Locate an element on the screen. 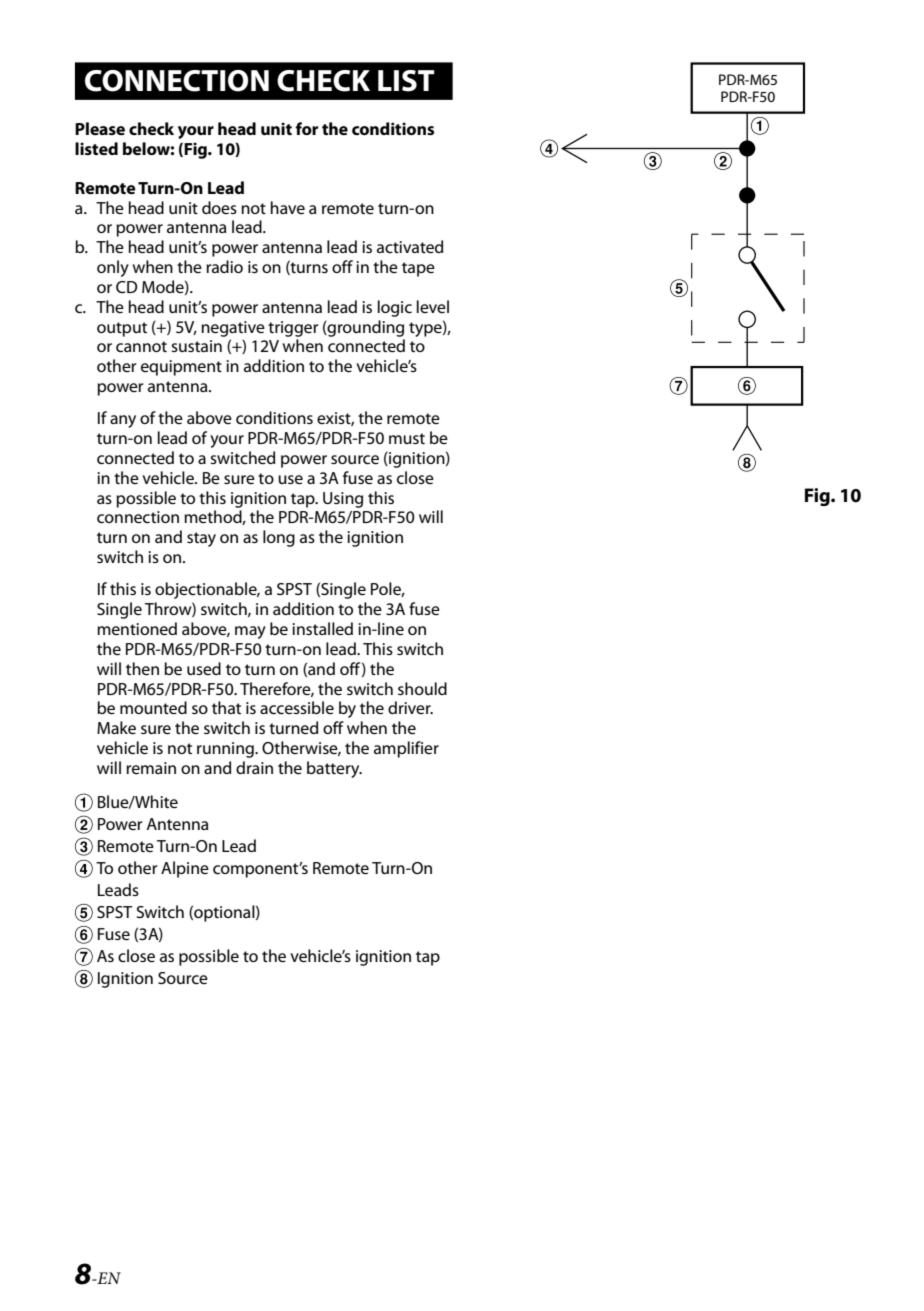  stay is located at coordinates (201, 539).
